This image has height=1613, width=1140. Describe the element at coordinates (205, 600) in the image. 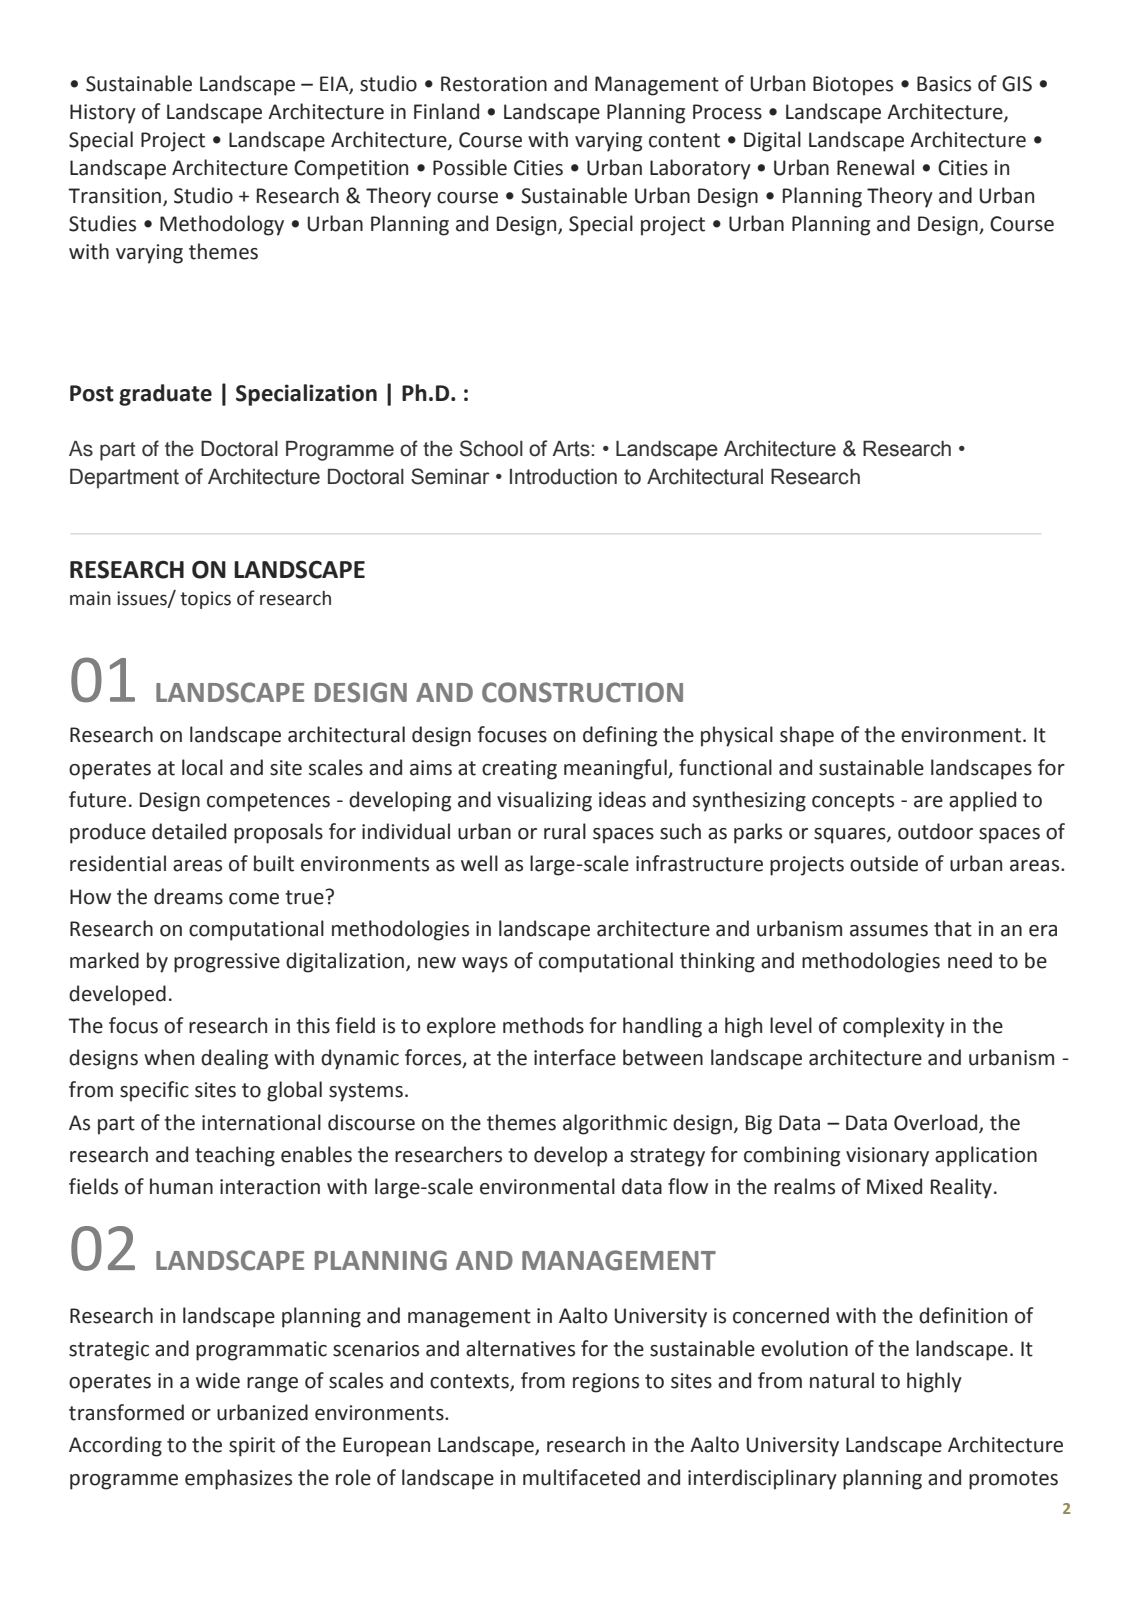

I see `topics` at that location.
